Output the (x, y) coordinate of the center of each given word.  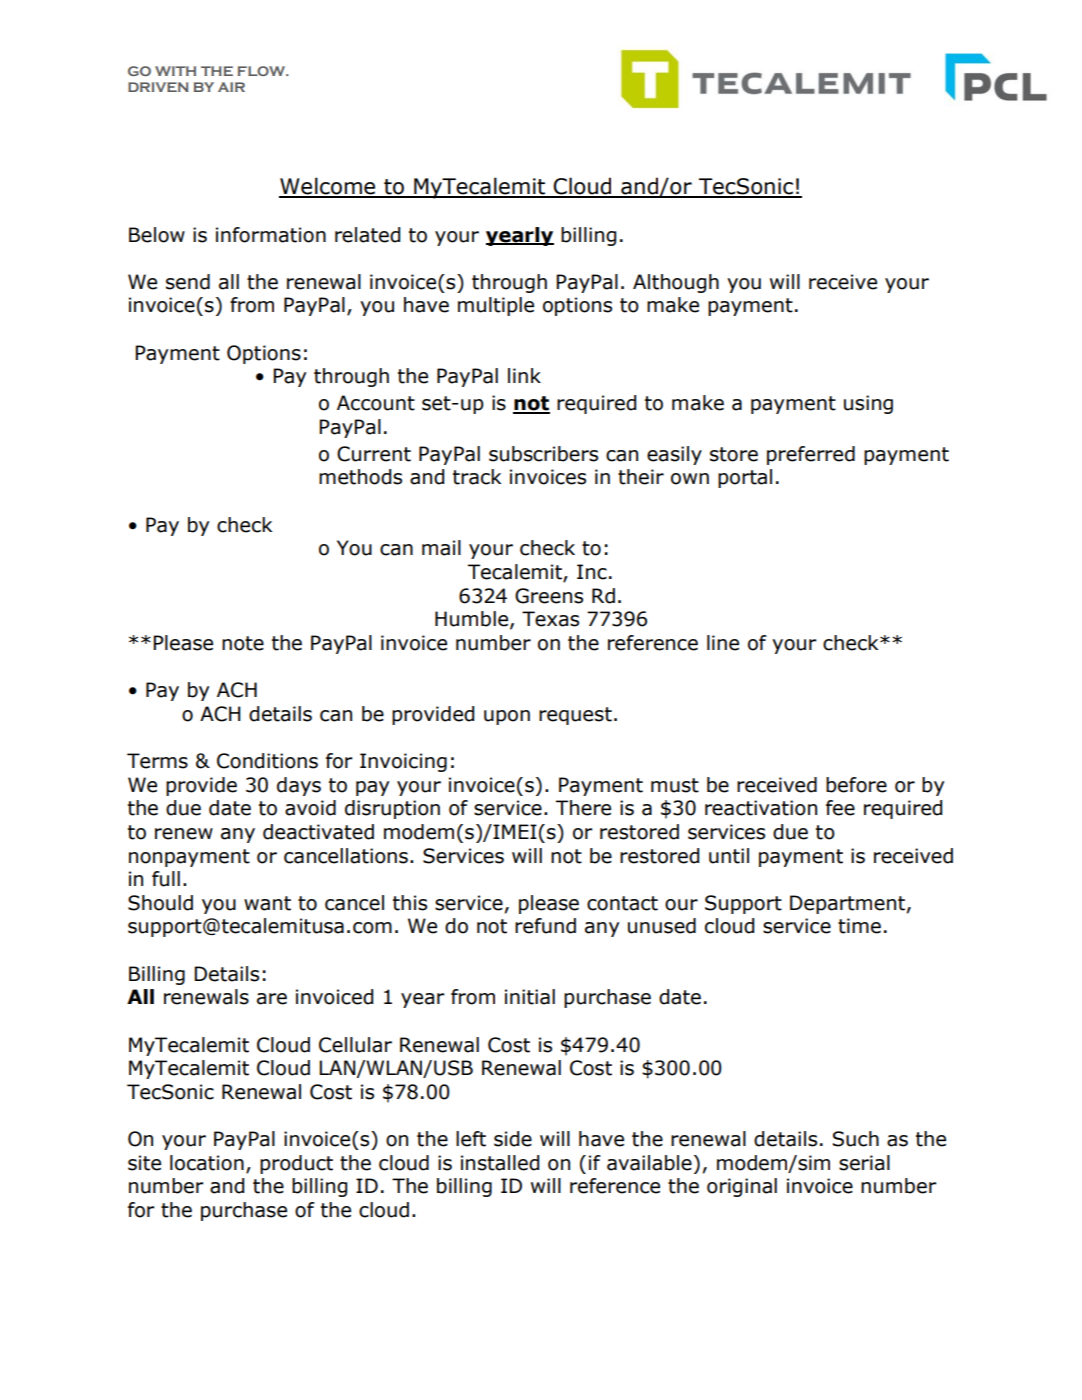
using (868, 404)
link (524, 375)
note (243, 643)
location (207, 1163)
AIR (231, 87)
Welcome (328, 187)
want (267, 903)
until (729, 856)
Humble (473, 620)
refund (545, 926)
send (188, 282)
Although (676, 283)
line (723, 643)
